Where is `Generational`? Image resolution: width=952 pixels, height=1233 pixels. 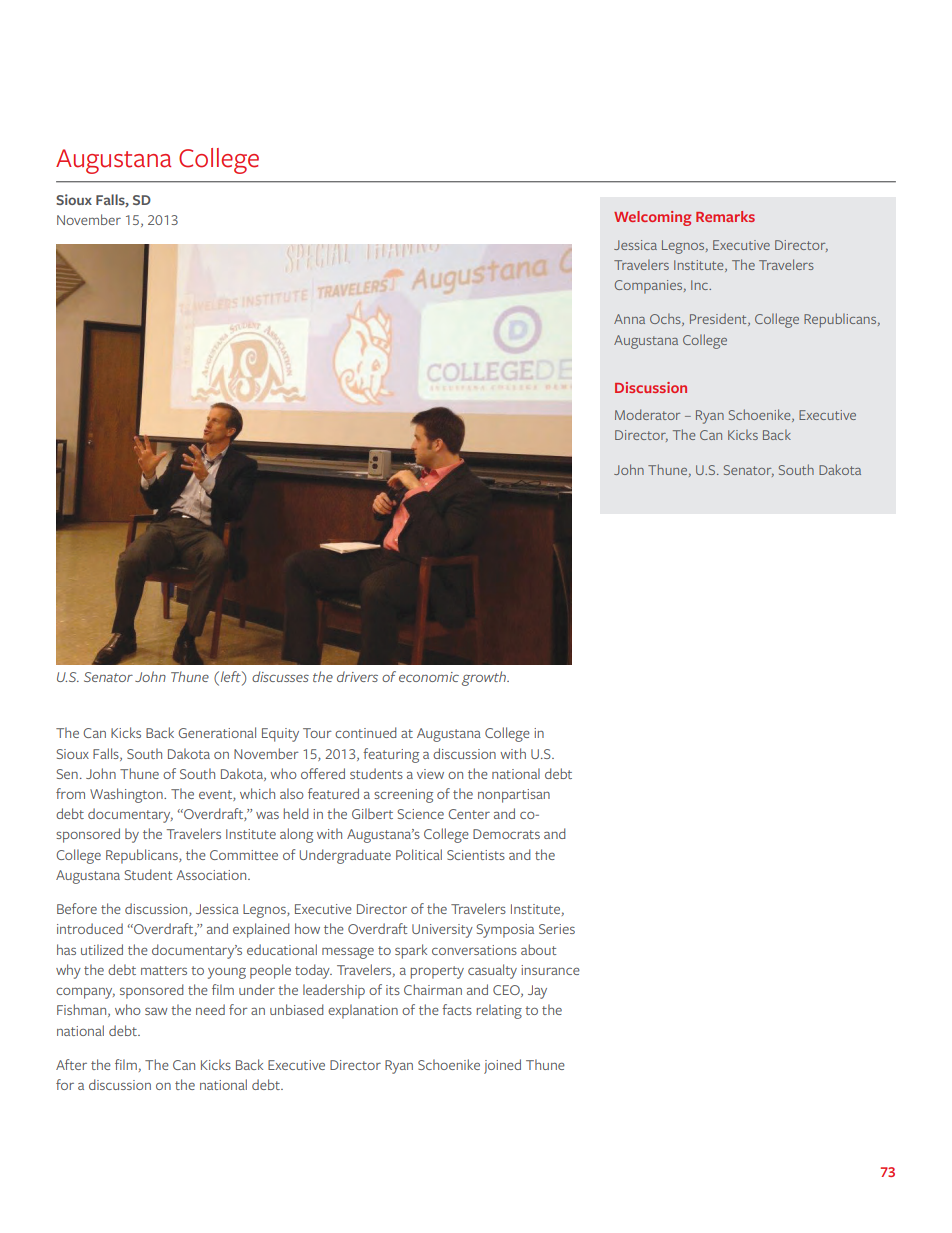 Generational is located at coordinates (217, 732).
